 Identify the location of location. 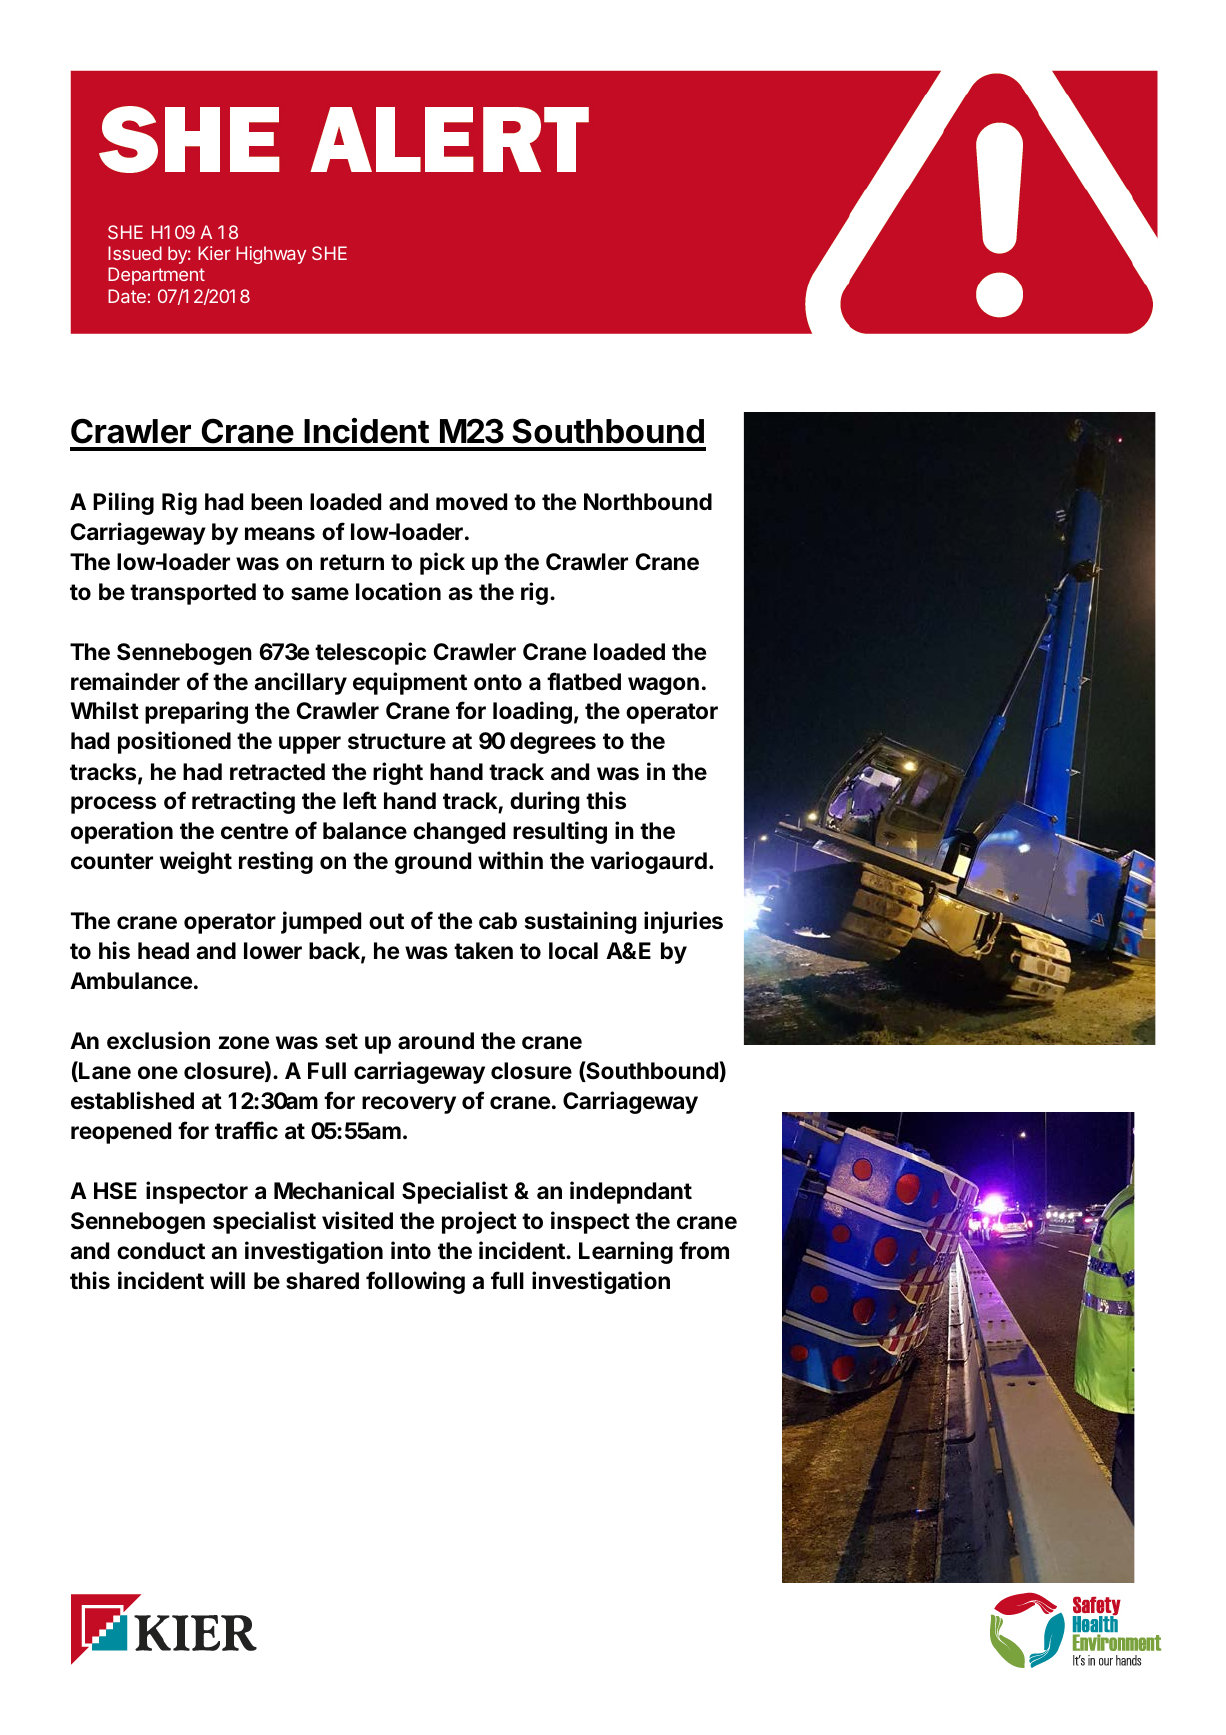
(398, 591).
